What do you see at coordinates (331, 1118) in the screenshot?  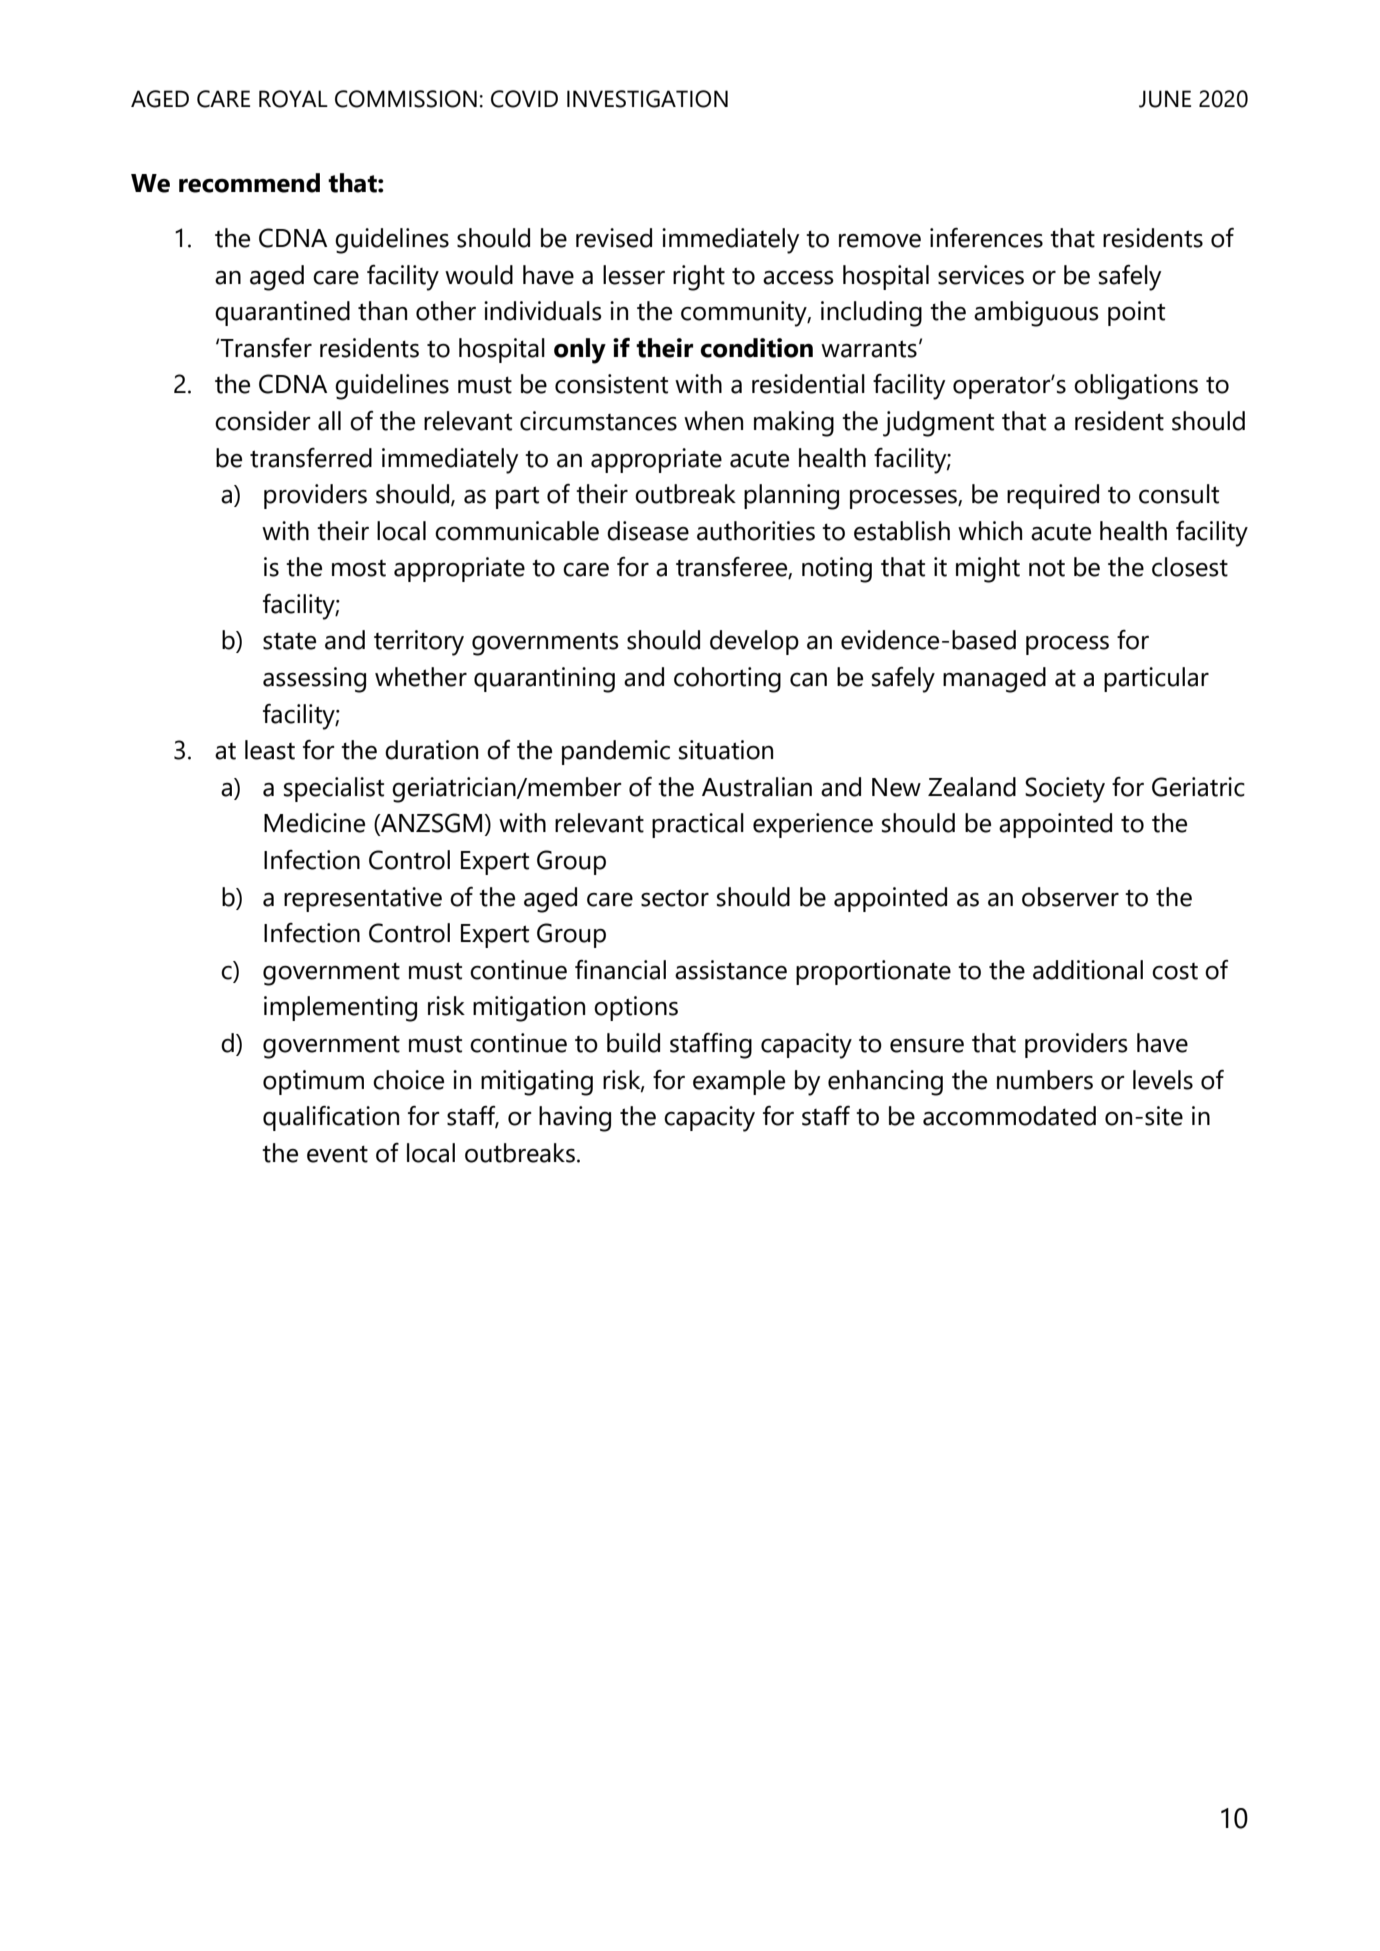 I see `qualification` at bounding box center [331, 1118].
